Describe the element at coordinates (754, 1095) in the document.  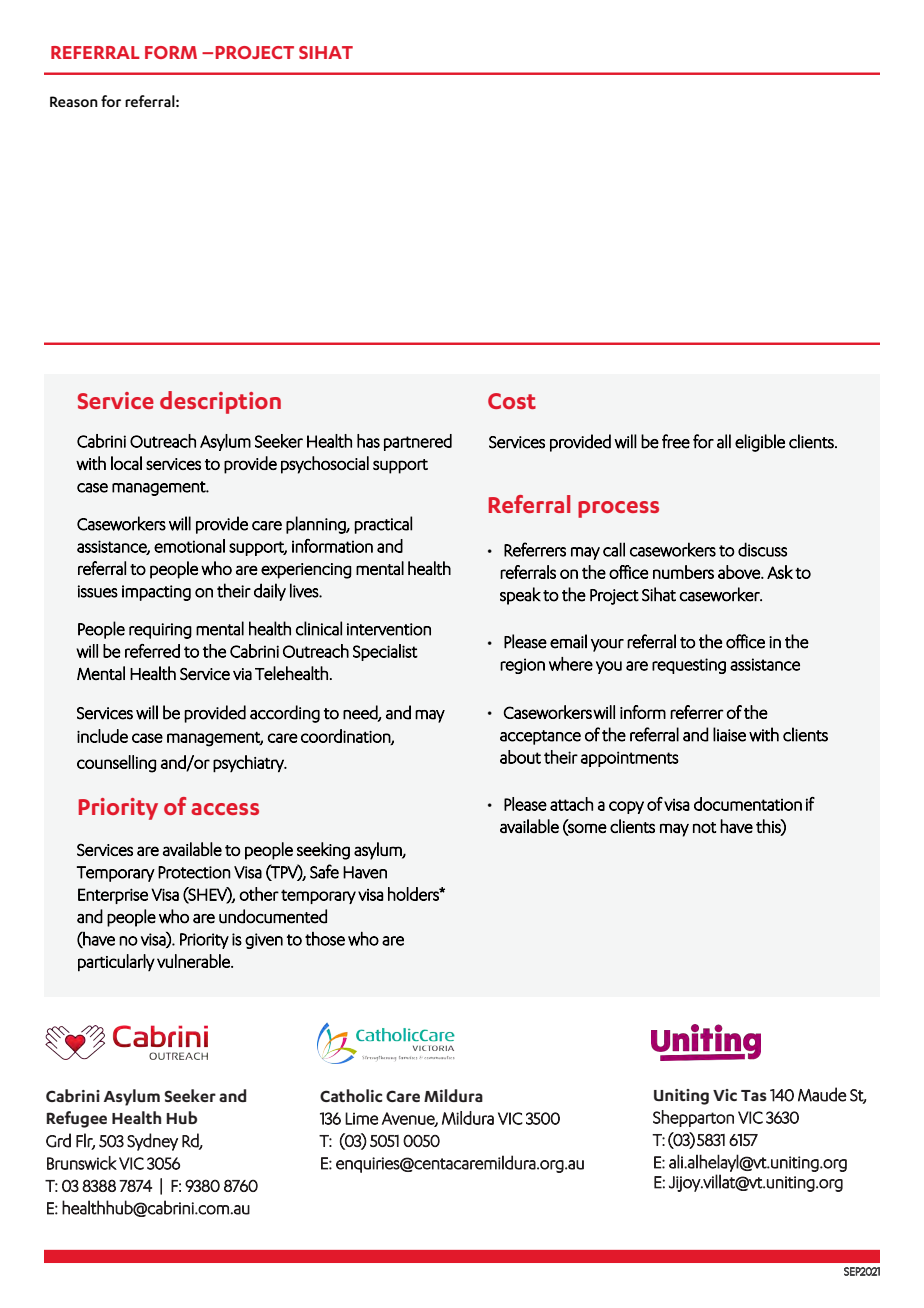
I see `Tas` at that location.
